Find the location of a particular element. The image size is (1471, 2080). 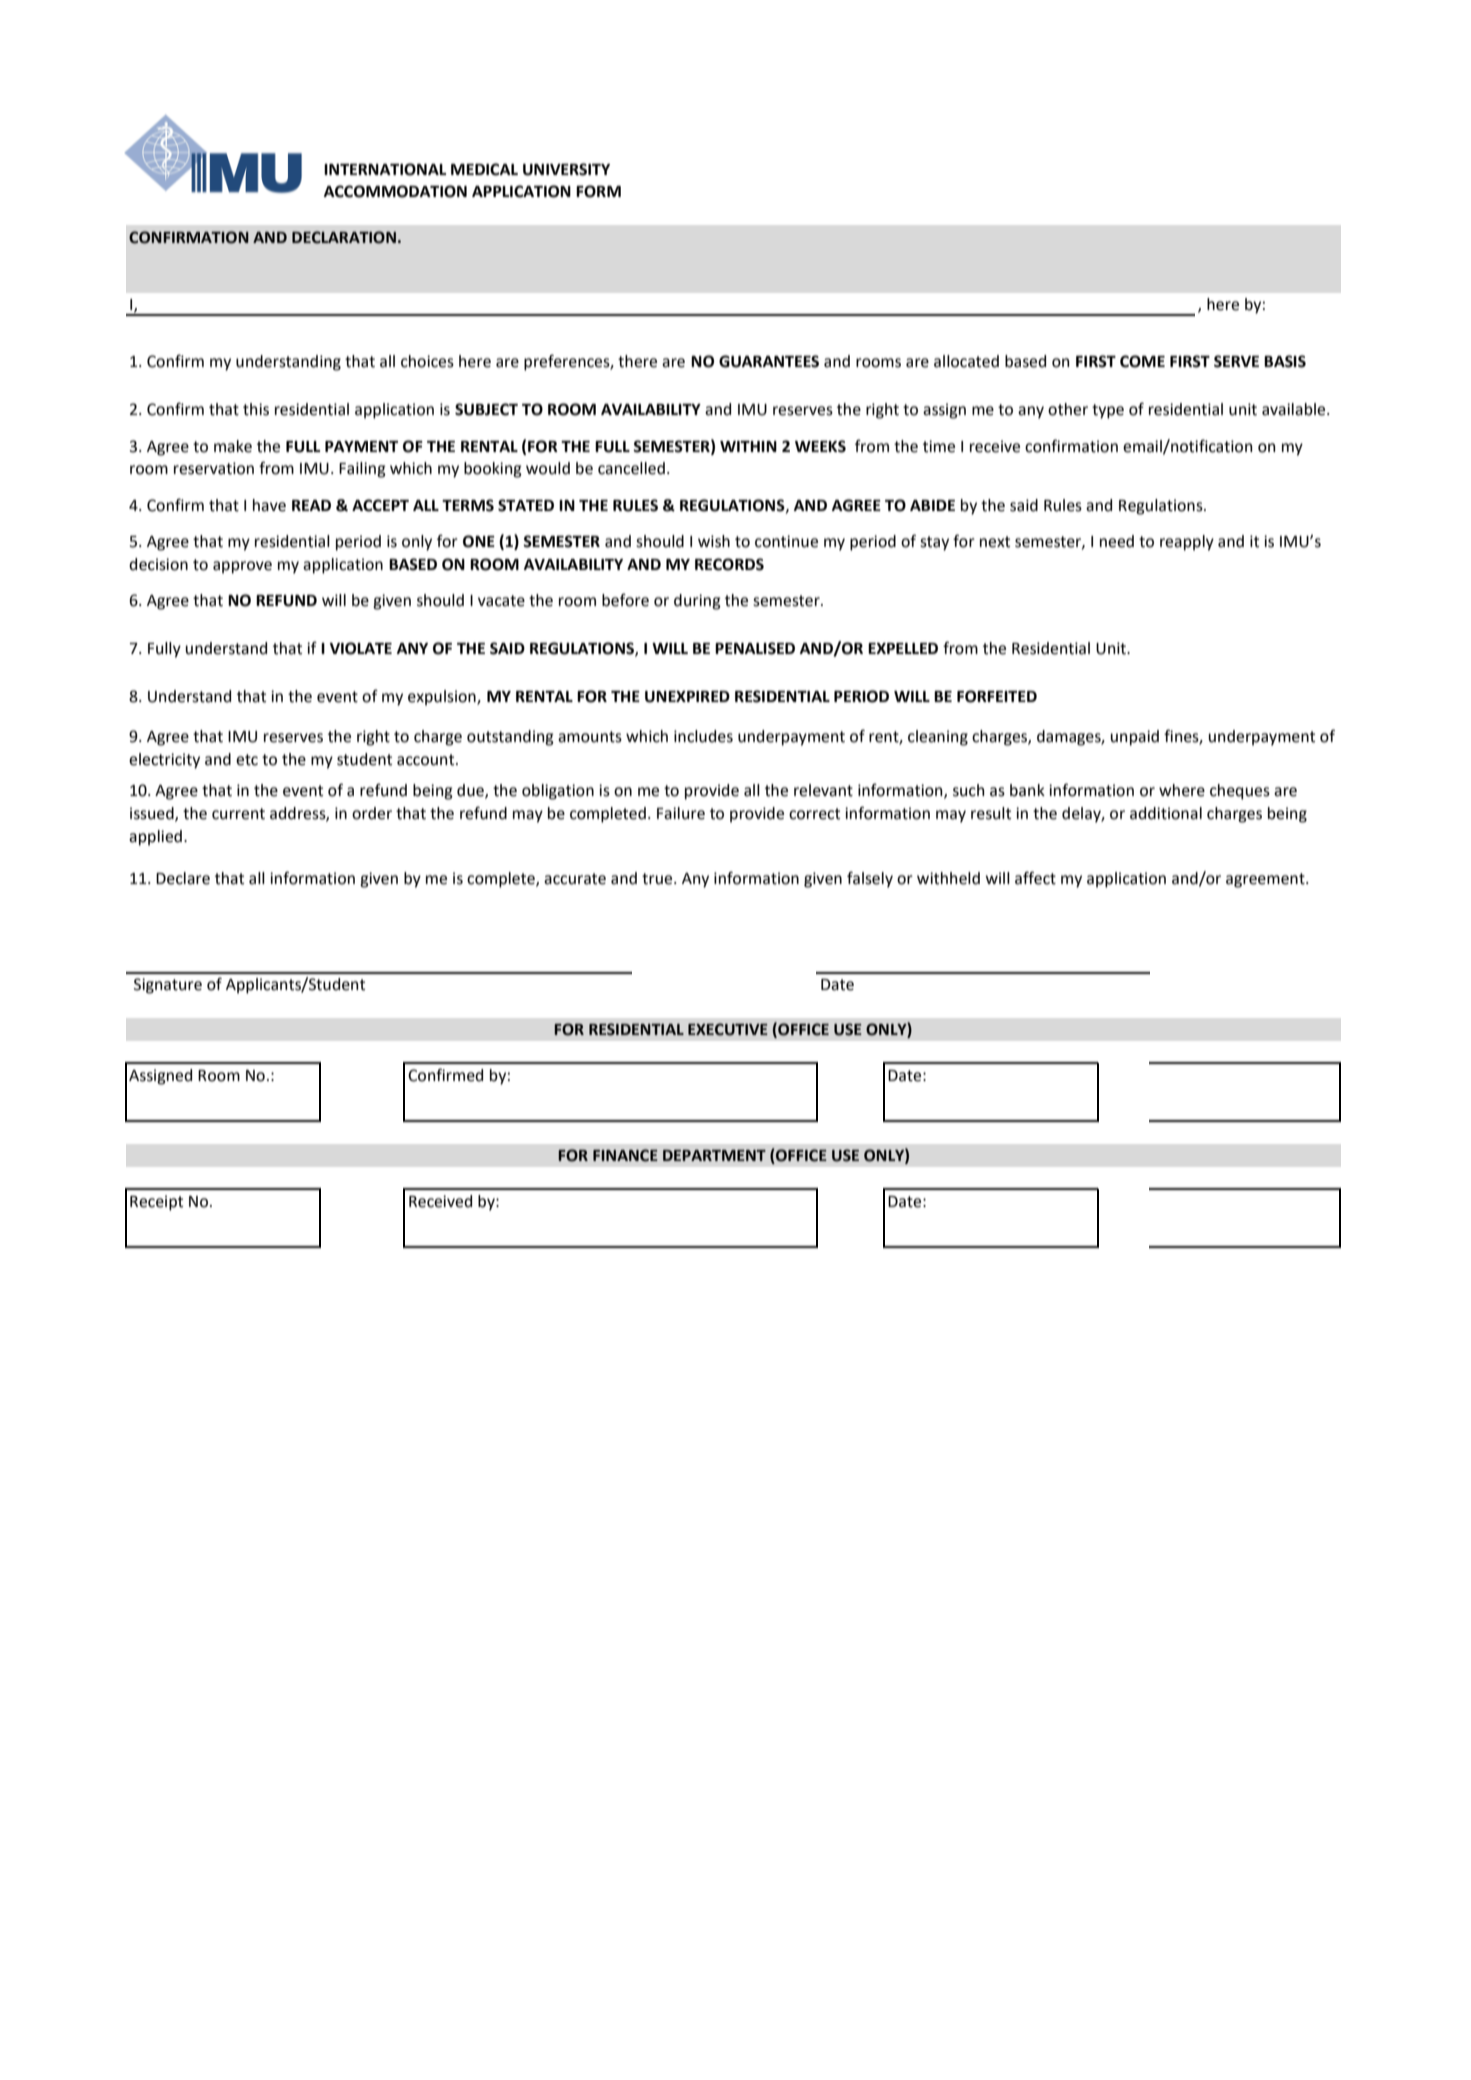

Receipt is located at coordinates (156, 1203).
